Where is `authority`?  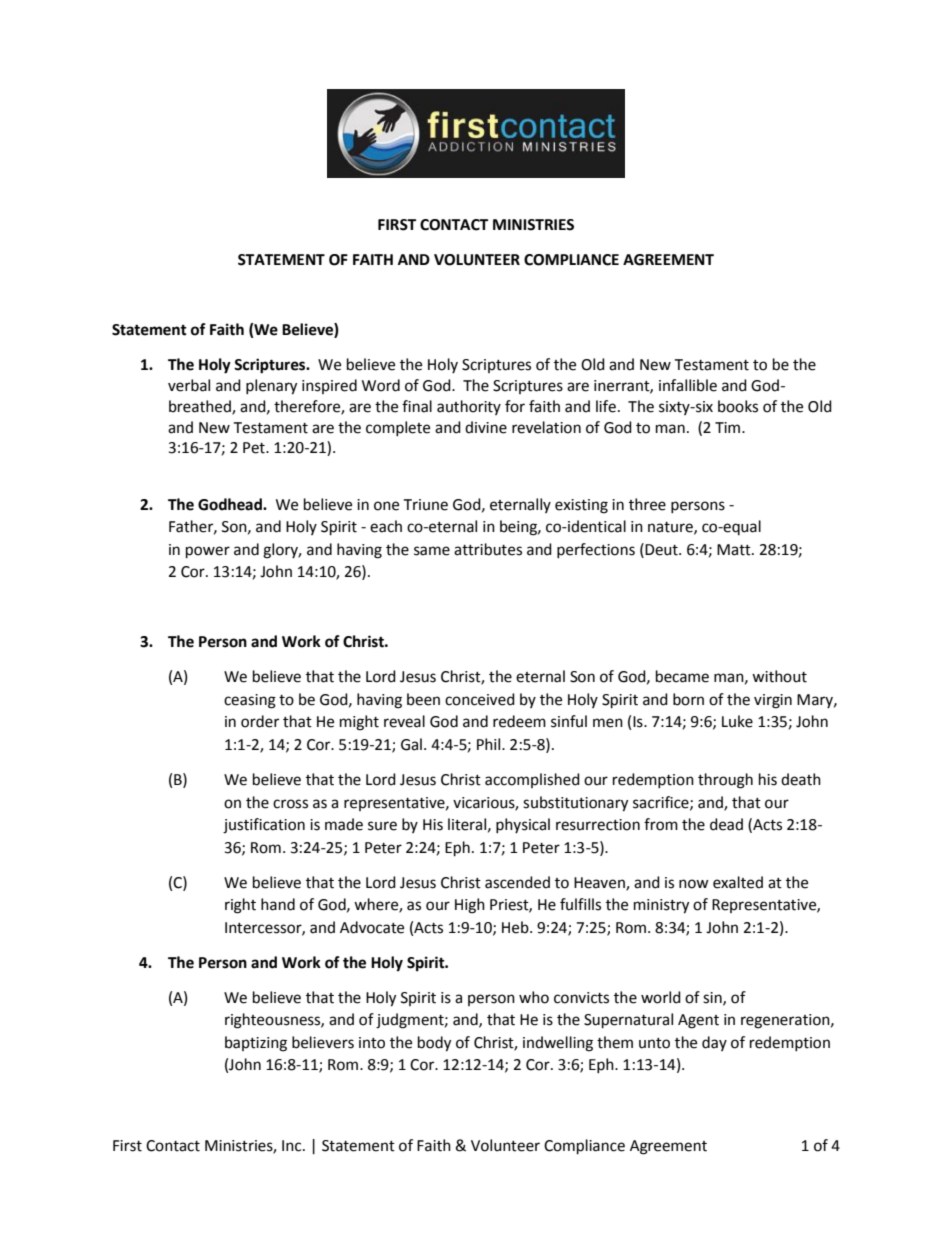
authority is located at coordinates (469, 407).
